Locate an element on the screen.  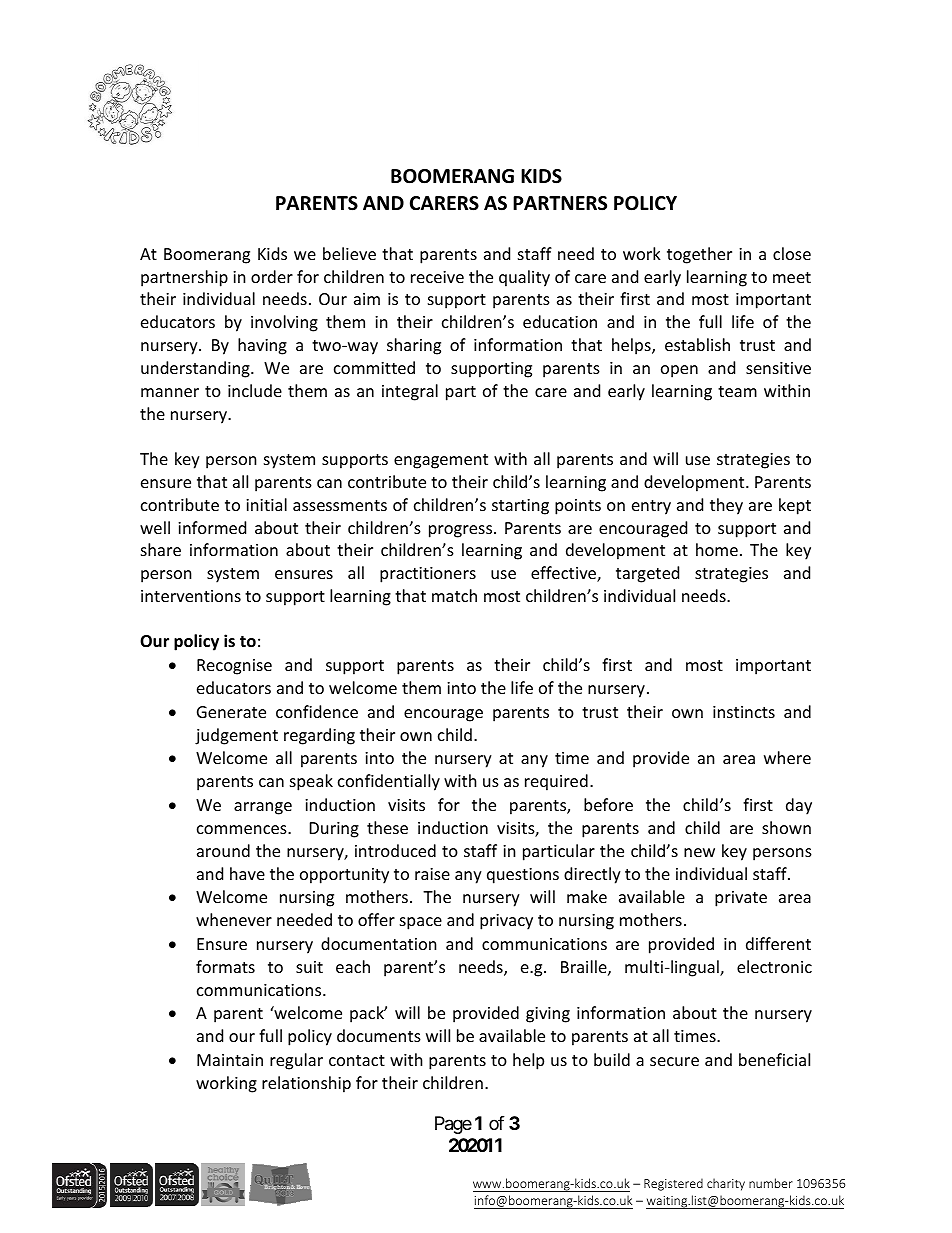
together is located at coordinates (699, 255).
